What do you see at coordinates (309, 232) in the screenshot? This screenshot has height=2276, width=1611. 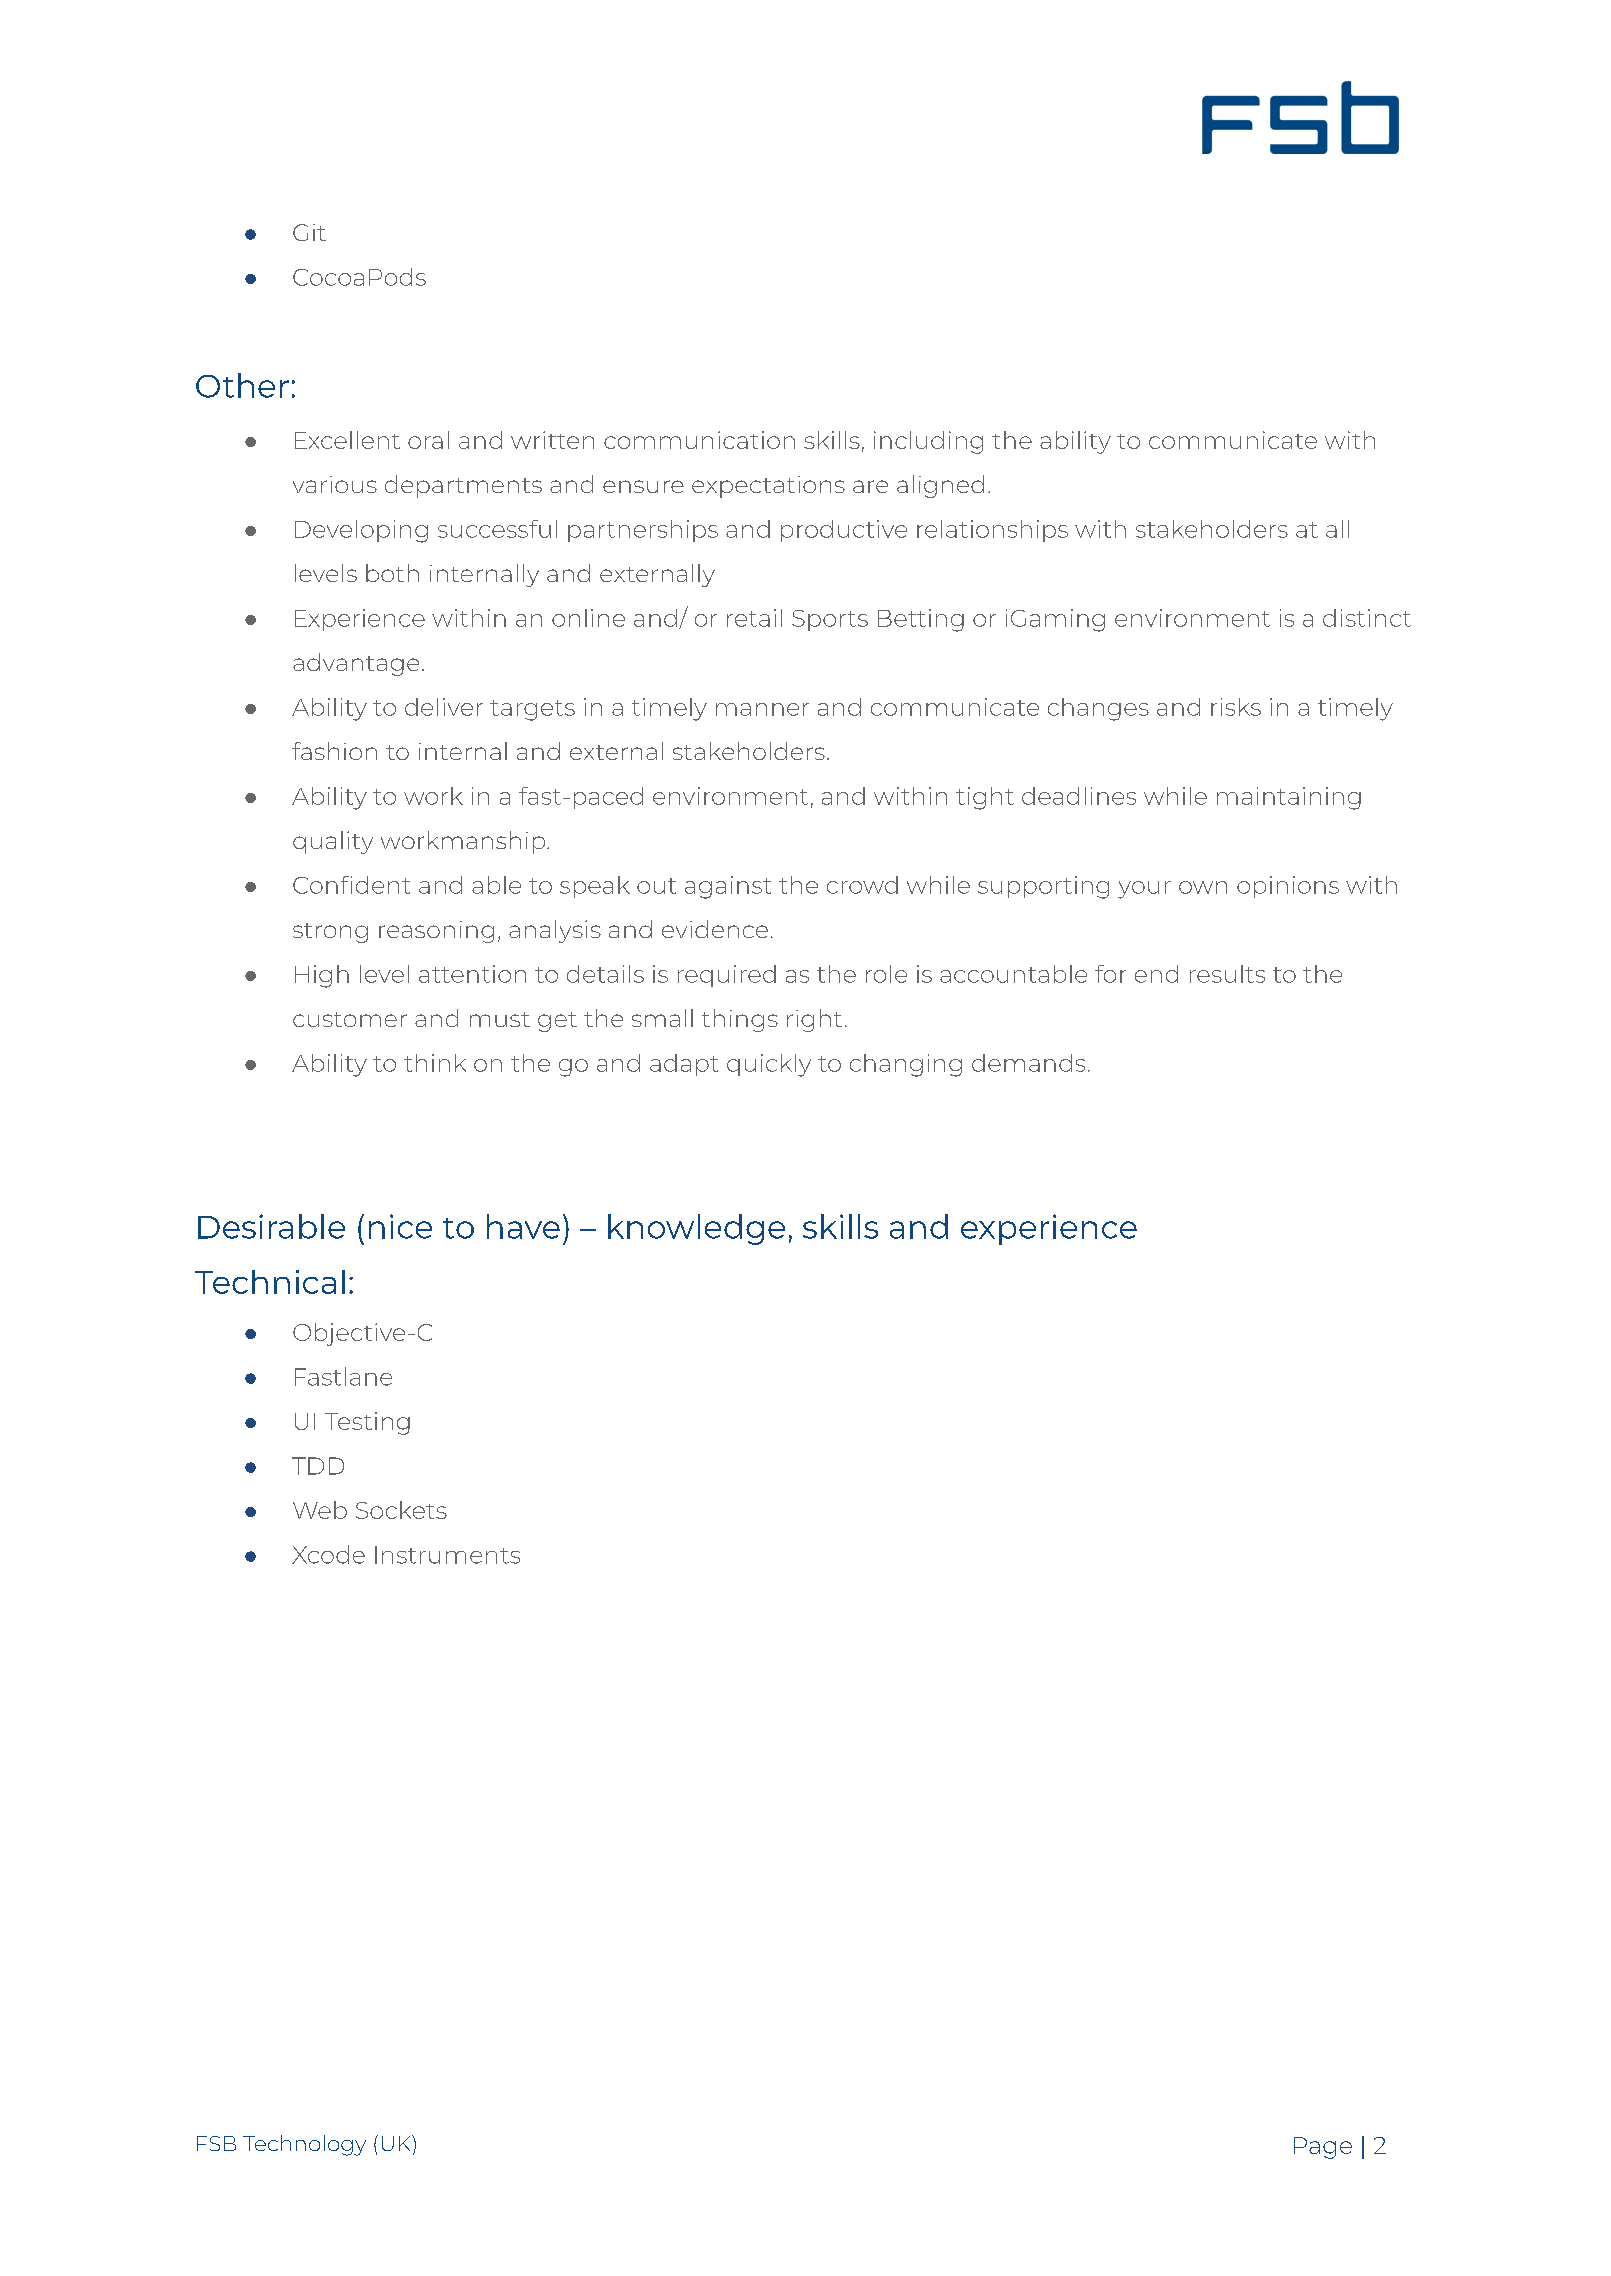 I see `Git` at bounding box center [309, 232].
